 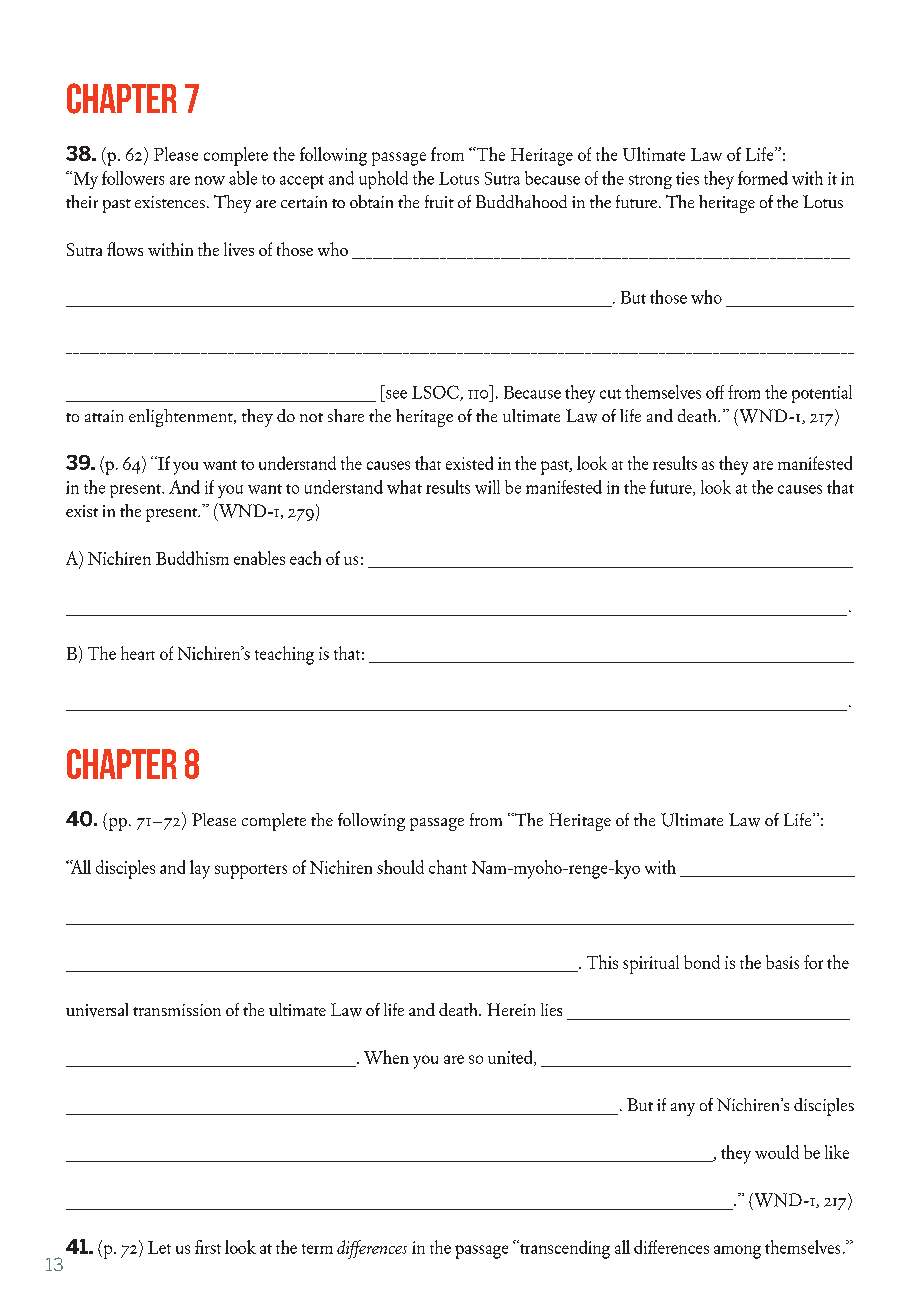 What do you see at coordinates (208, 1247) in the document?
I see `first` at bounding box center [208, 1247].
